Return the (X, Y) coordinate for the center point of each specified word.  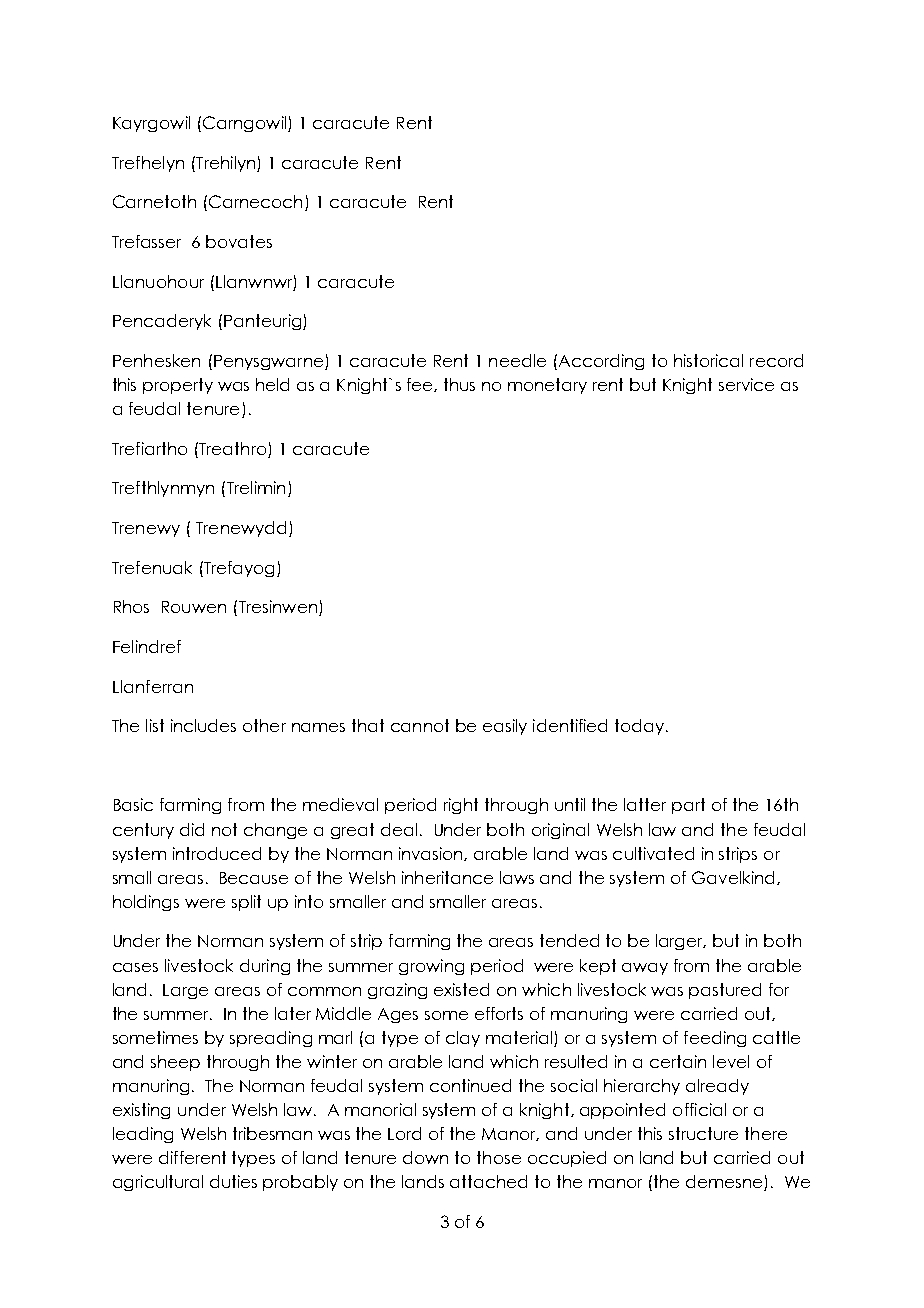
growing (431, 967)
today (639, 727)
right (461, 806)
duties (233, 1181)
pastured (725, 991)
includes (203, 725)
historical (708, 360)
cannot (420, 725)
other (264, 725)
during (265, 967)
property (178, 386)
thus (459, 384)
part (688, 806)
